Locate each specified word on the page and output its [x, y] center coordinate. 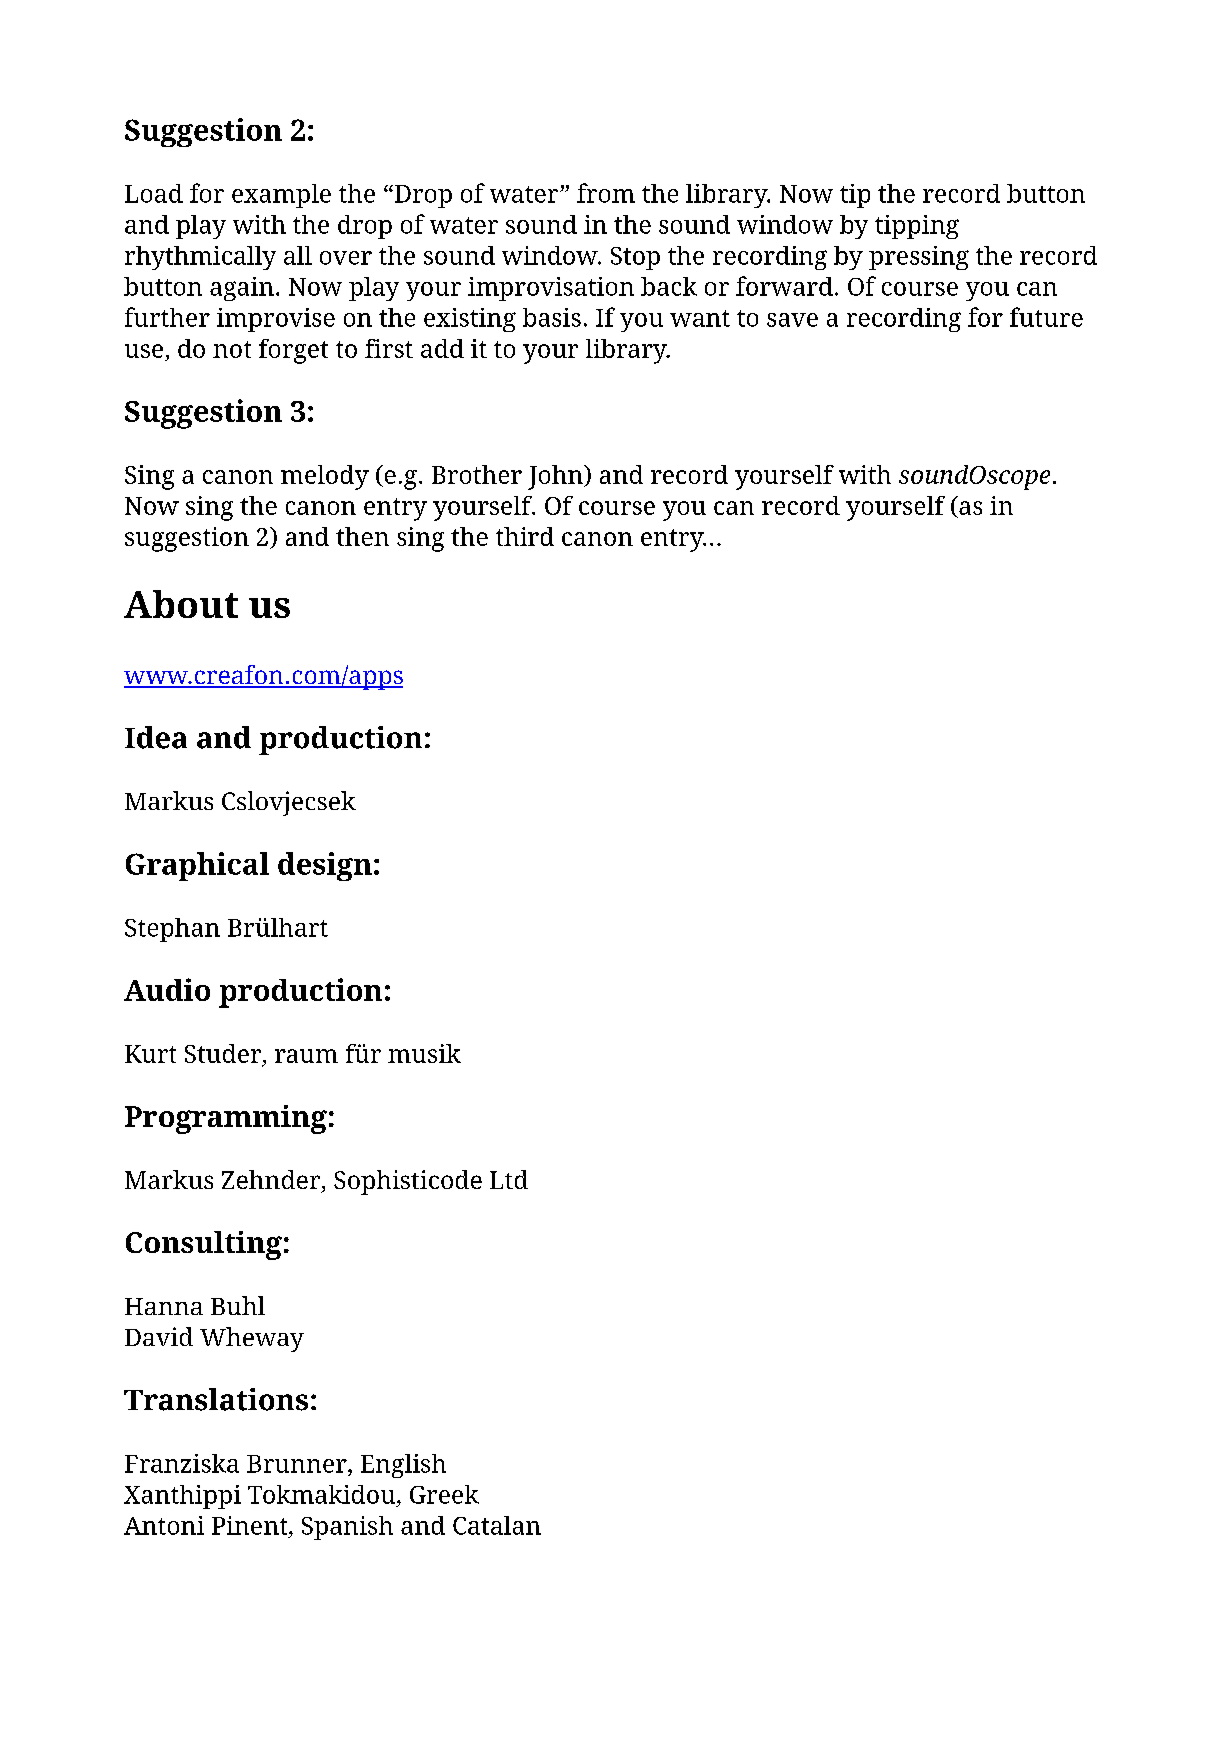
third [525, 536]
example [281, 196]
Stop [635, 258]
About [181, 604]
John [556, 477]
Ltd [509, 1179]
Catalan [497, 1525]
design [325, 866]
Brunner [298, 1464]
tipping [917, 227]
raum [306, 1056]
